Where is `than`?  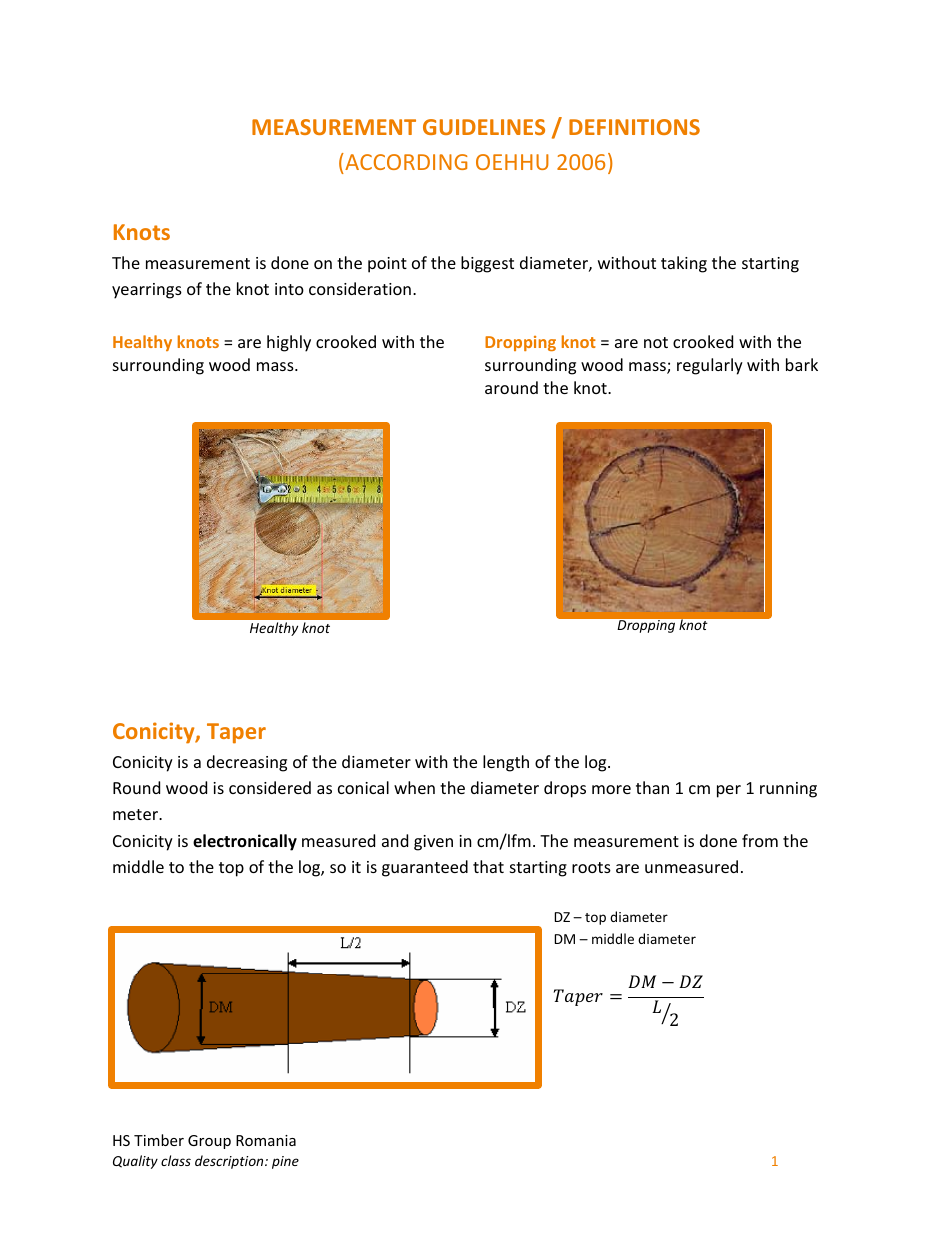
than is located at coordinates (652, 787).
